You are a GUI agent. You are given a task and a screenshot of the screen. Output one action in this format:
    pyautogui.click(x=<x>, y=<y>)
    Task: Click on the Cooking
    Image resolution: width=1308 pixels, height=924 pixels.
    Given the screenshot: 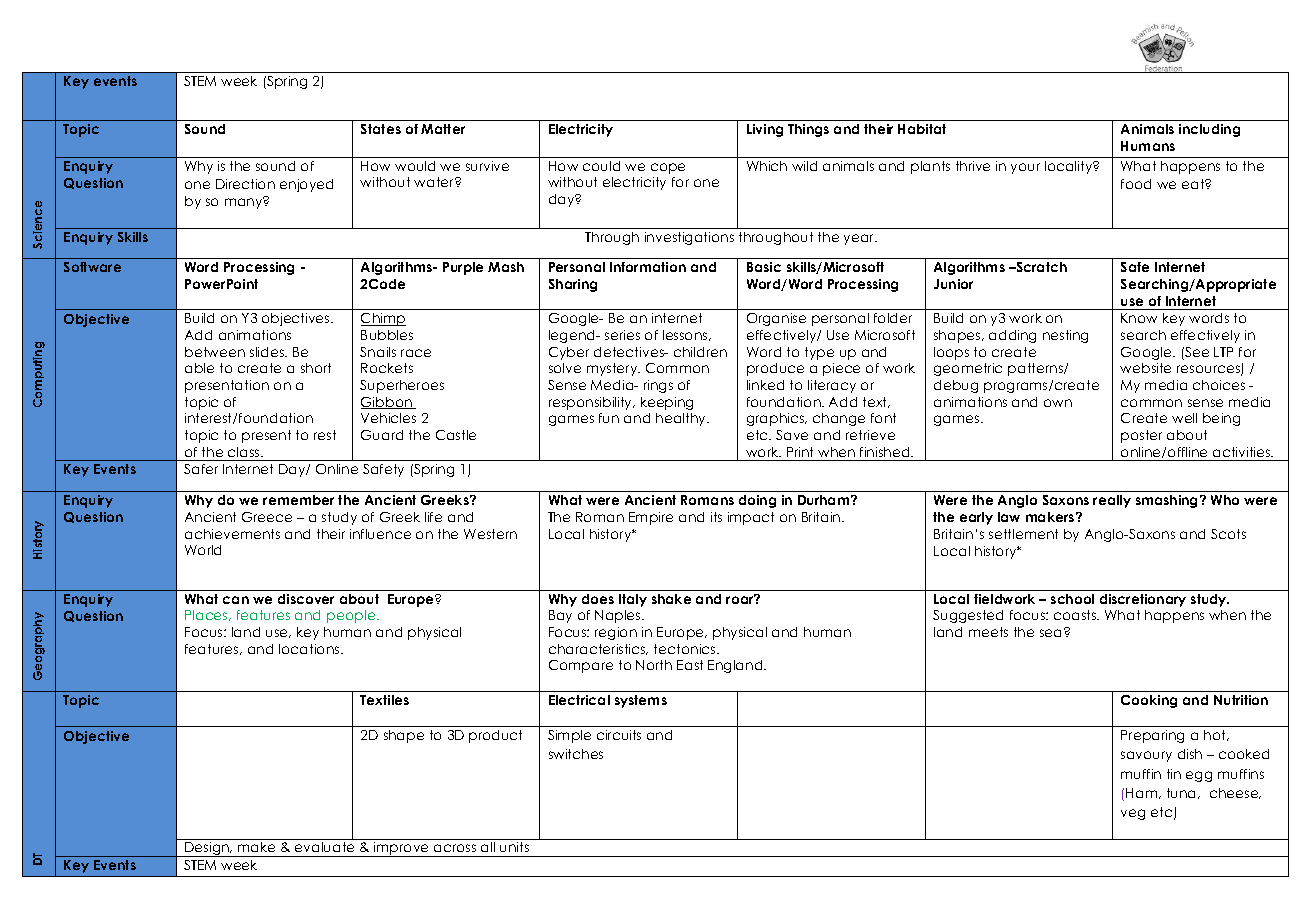 What is the action you would take?
    pyautogui.click(x=1149, y=701)
